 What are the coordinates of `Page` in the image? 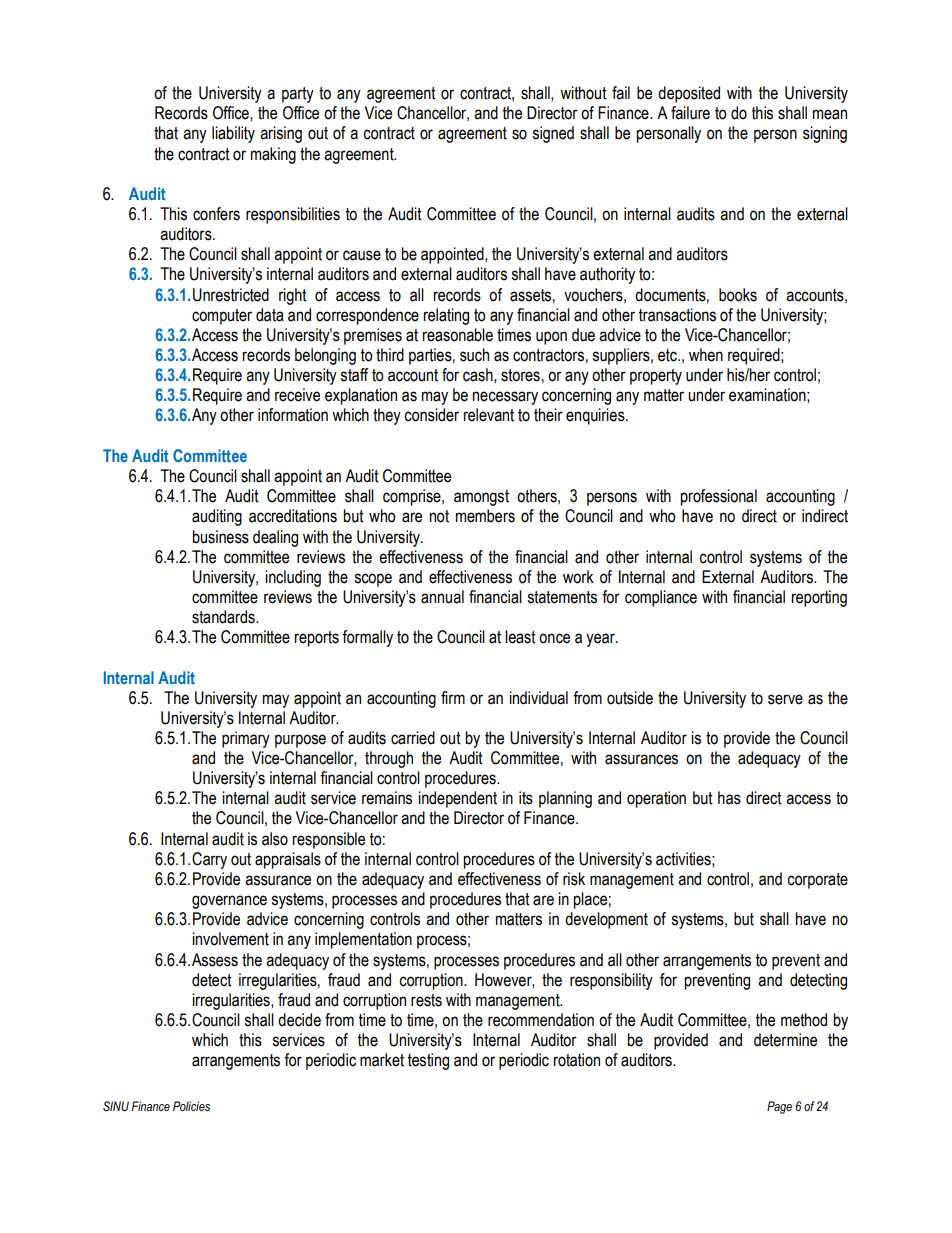 It's located at (779, 1107).
